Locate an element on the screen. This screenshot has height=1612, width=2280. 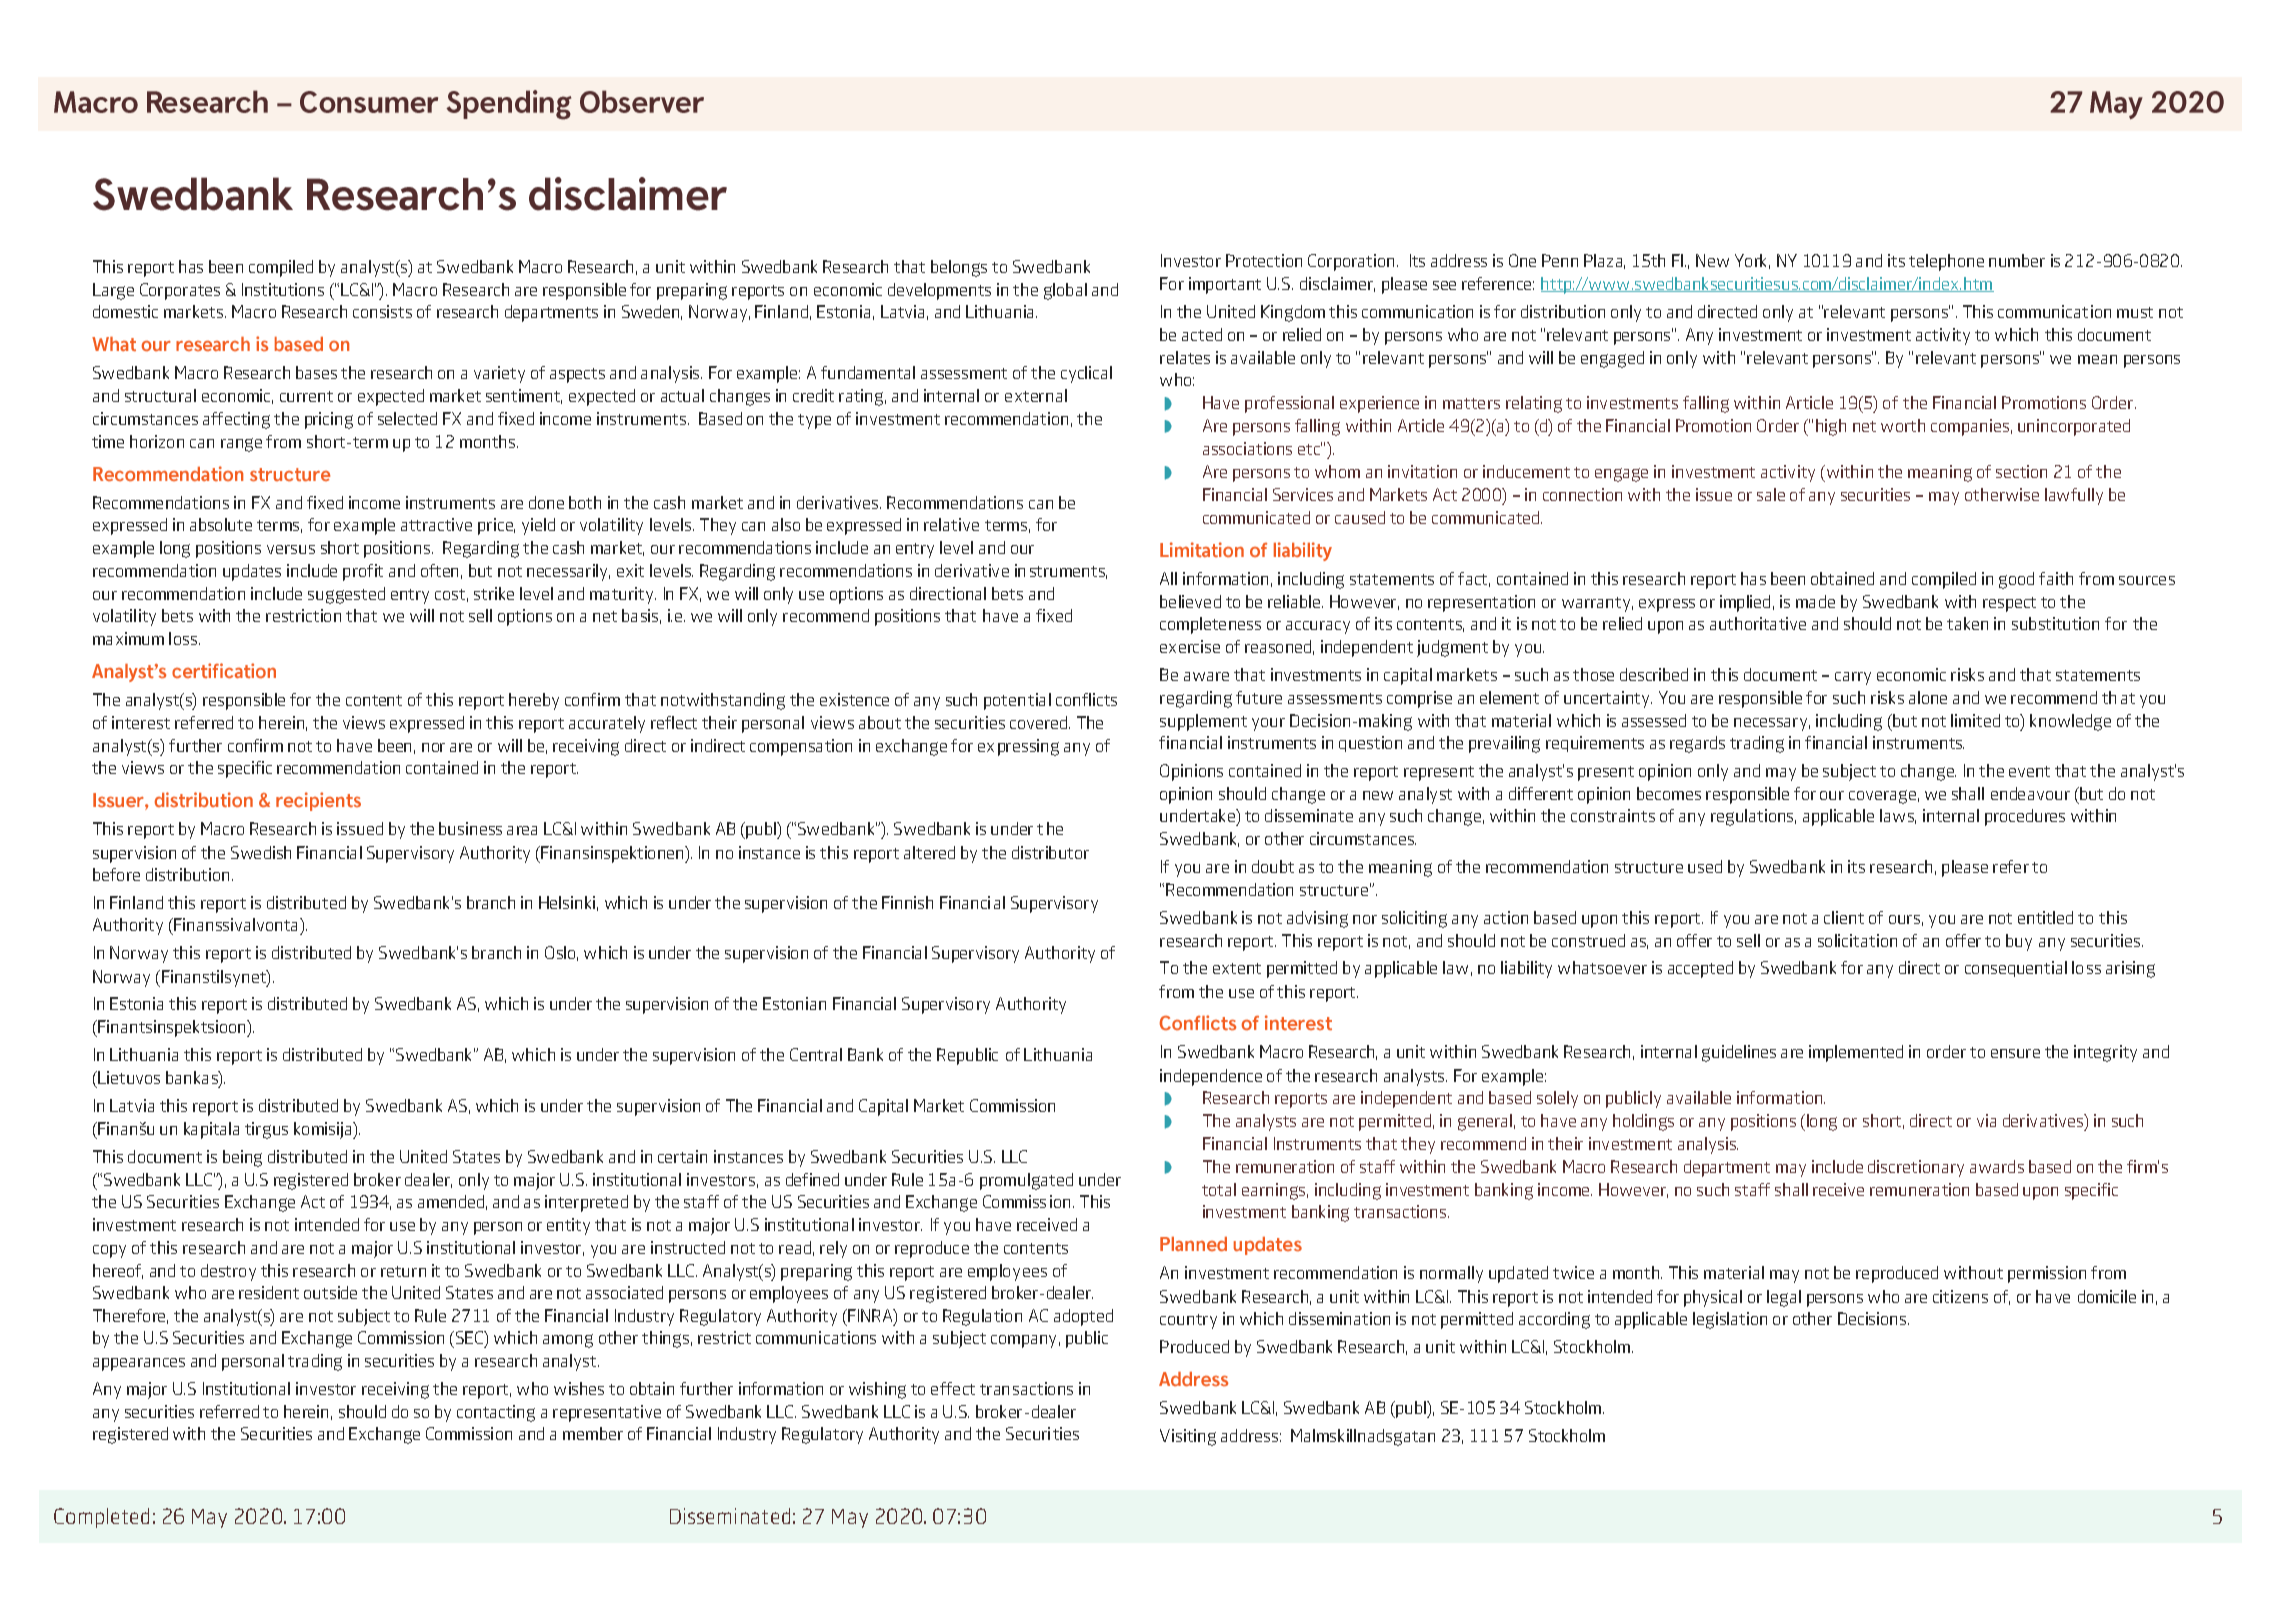
Visiting is located at coordinates (1188, 1437).
